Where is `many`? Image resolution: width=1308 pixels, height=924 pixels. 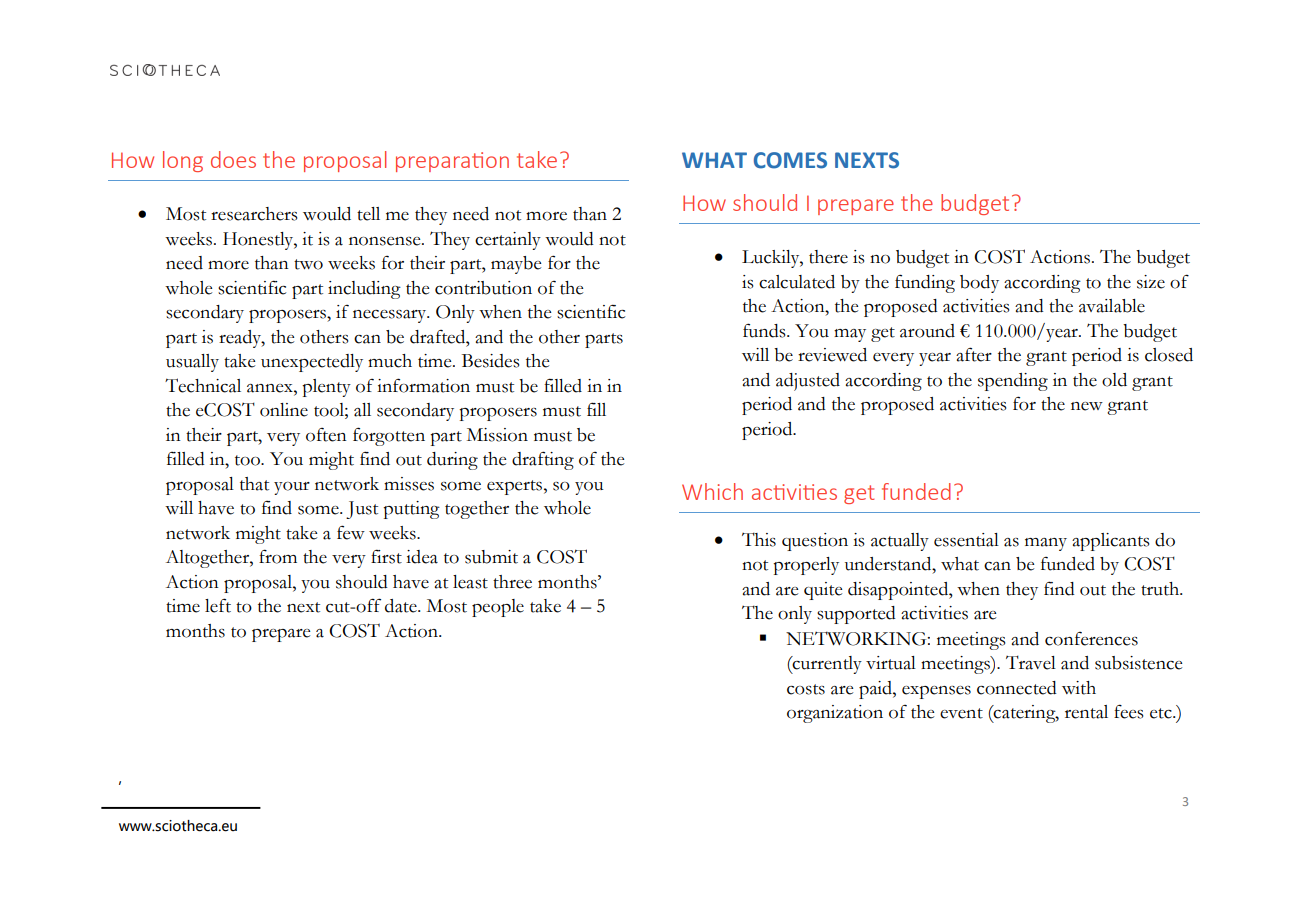
many is located at coordinates (1046, 544).
